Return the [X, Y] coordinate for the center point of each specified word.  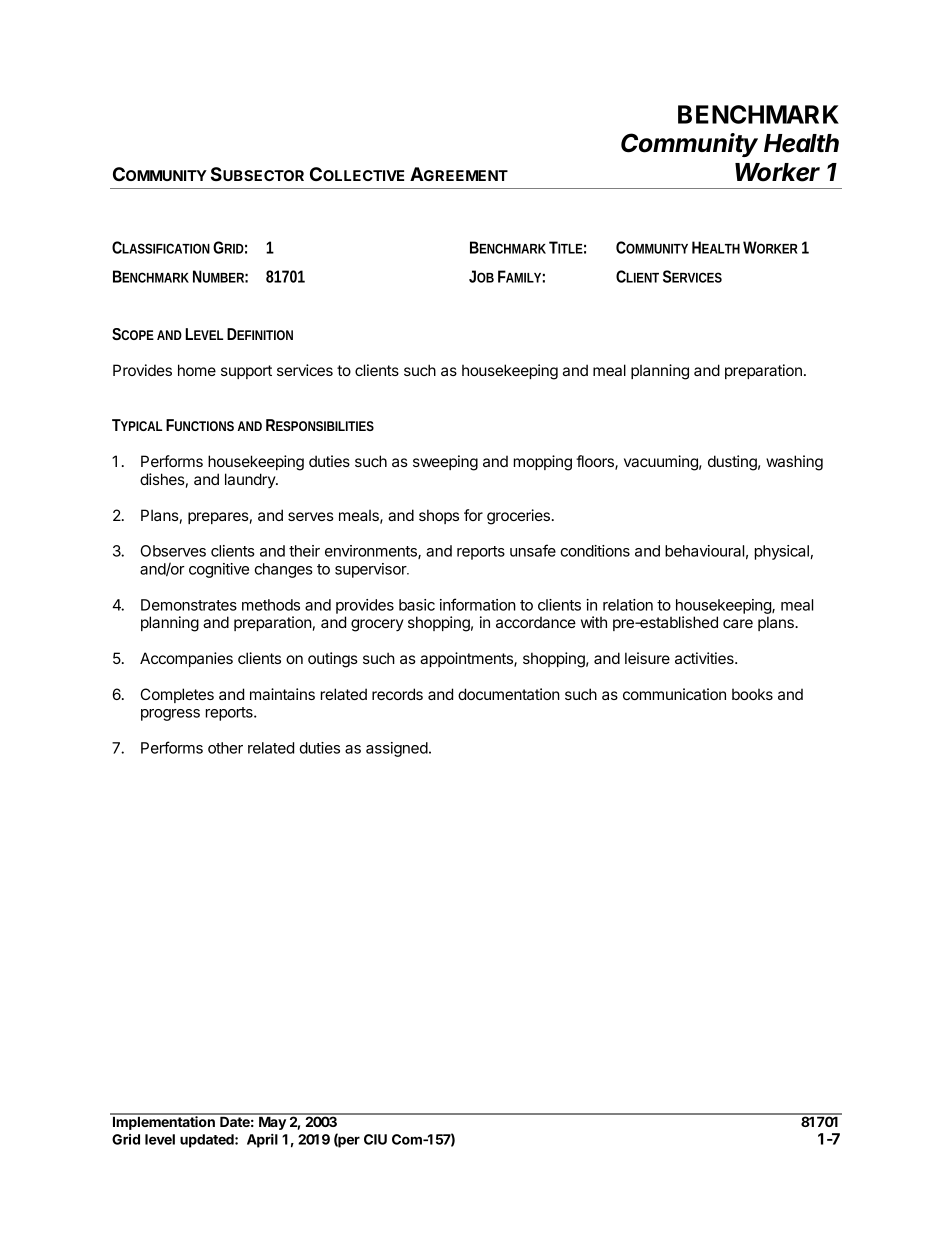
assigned [397, 749]
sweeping [445, 463]
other [225, 748]
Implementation [163, 1122]
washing [794, 463]
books [752, 694]
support [246, 372]
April [262, 1141]
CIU [375, 1139]
